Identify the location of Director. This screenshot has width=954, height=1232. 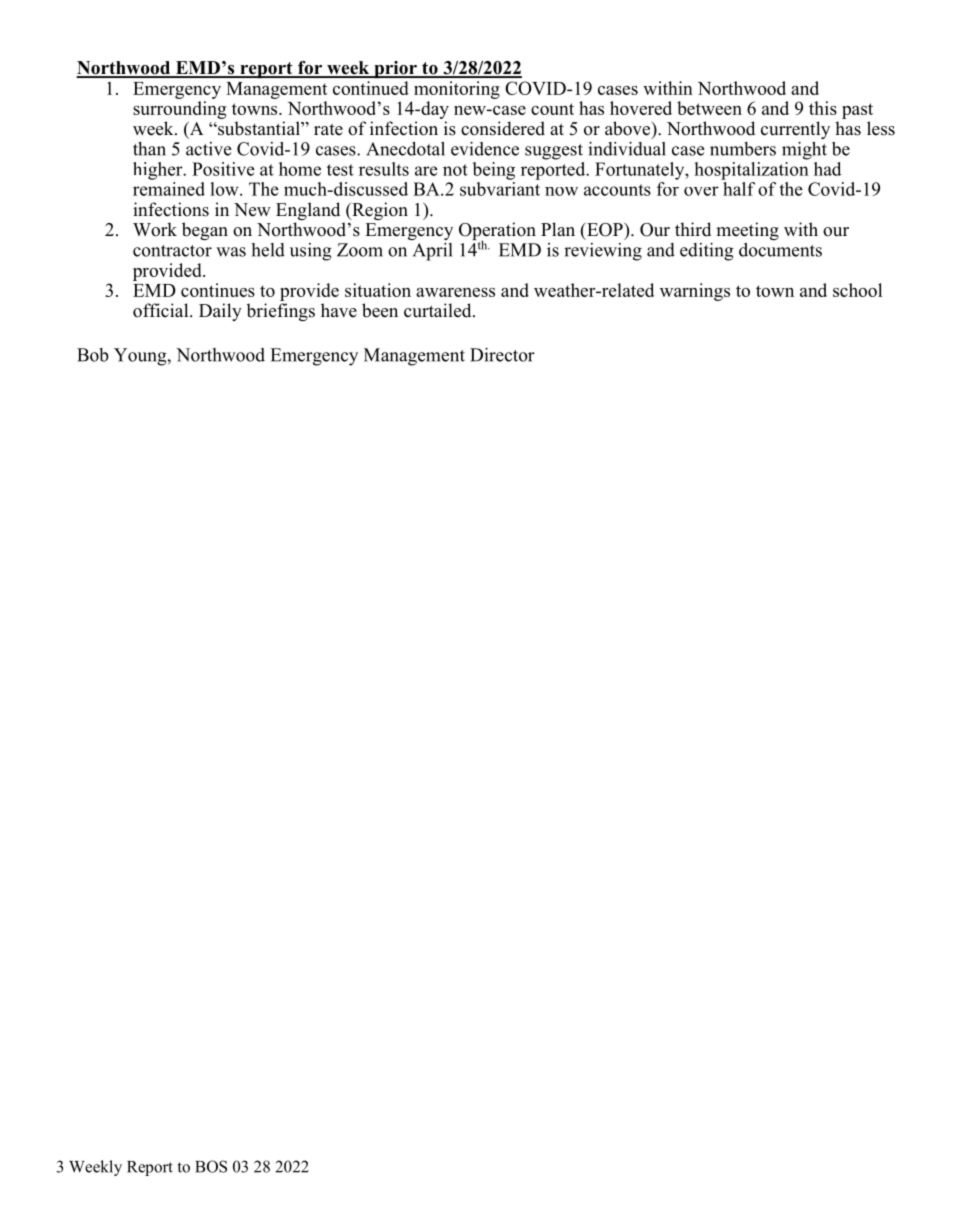
(502, 355).
